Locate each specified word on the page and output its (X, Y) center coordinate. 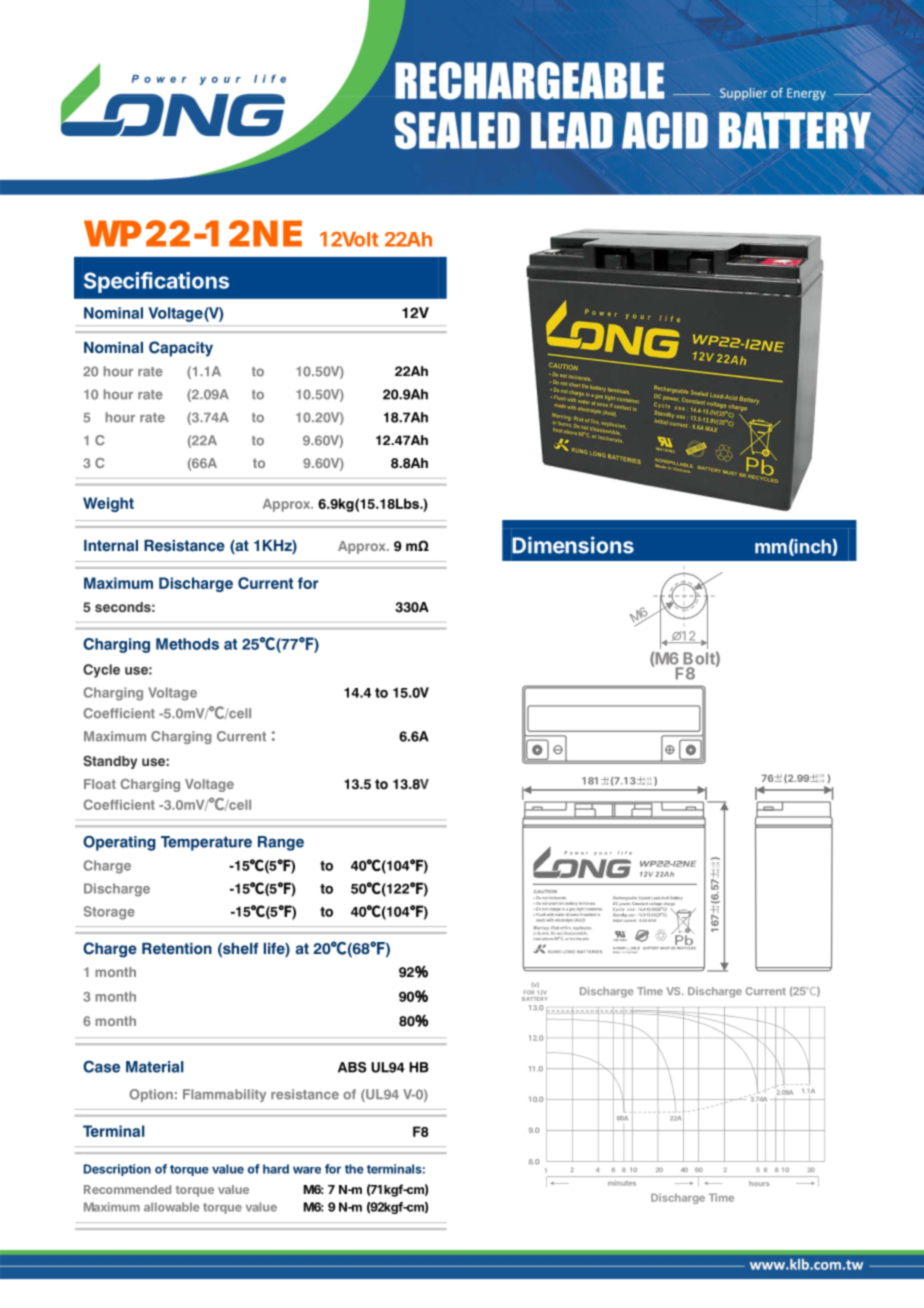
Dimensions (573, 545)
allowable (171, 1207)
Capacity (181, 349)
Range (281, 843)
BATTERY (535, 997)
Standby (110, 762)
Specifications (156, 282)
